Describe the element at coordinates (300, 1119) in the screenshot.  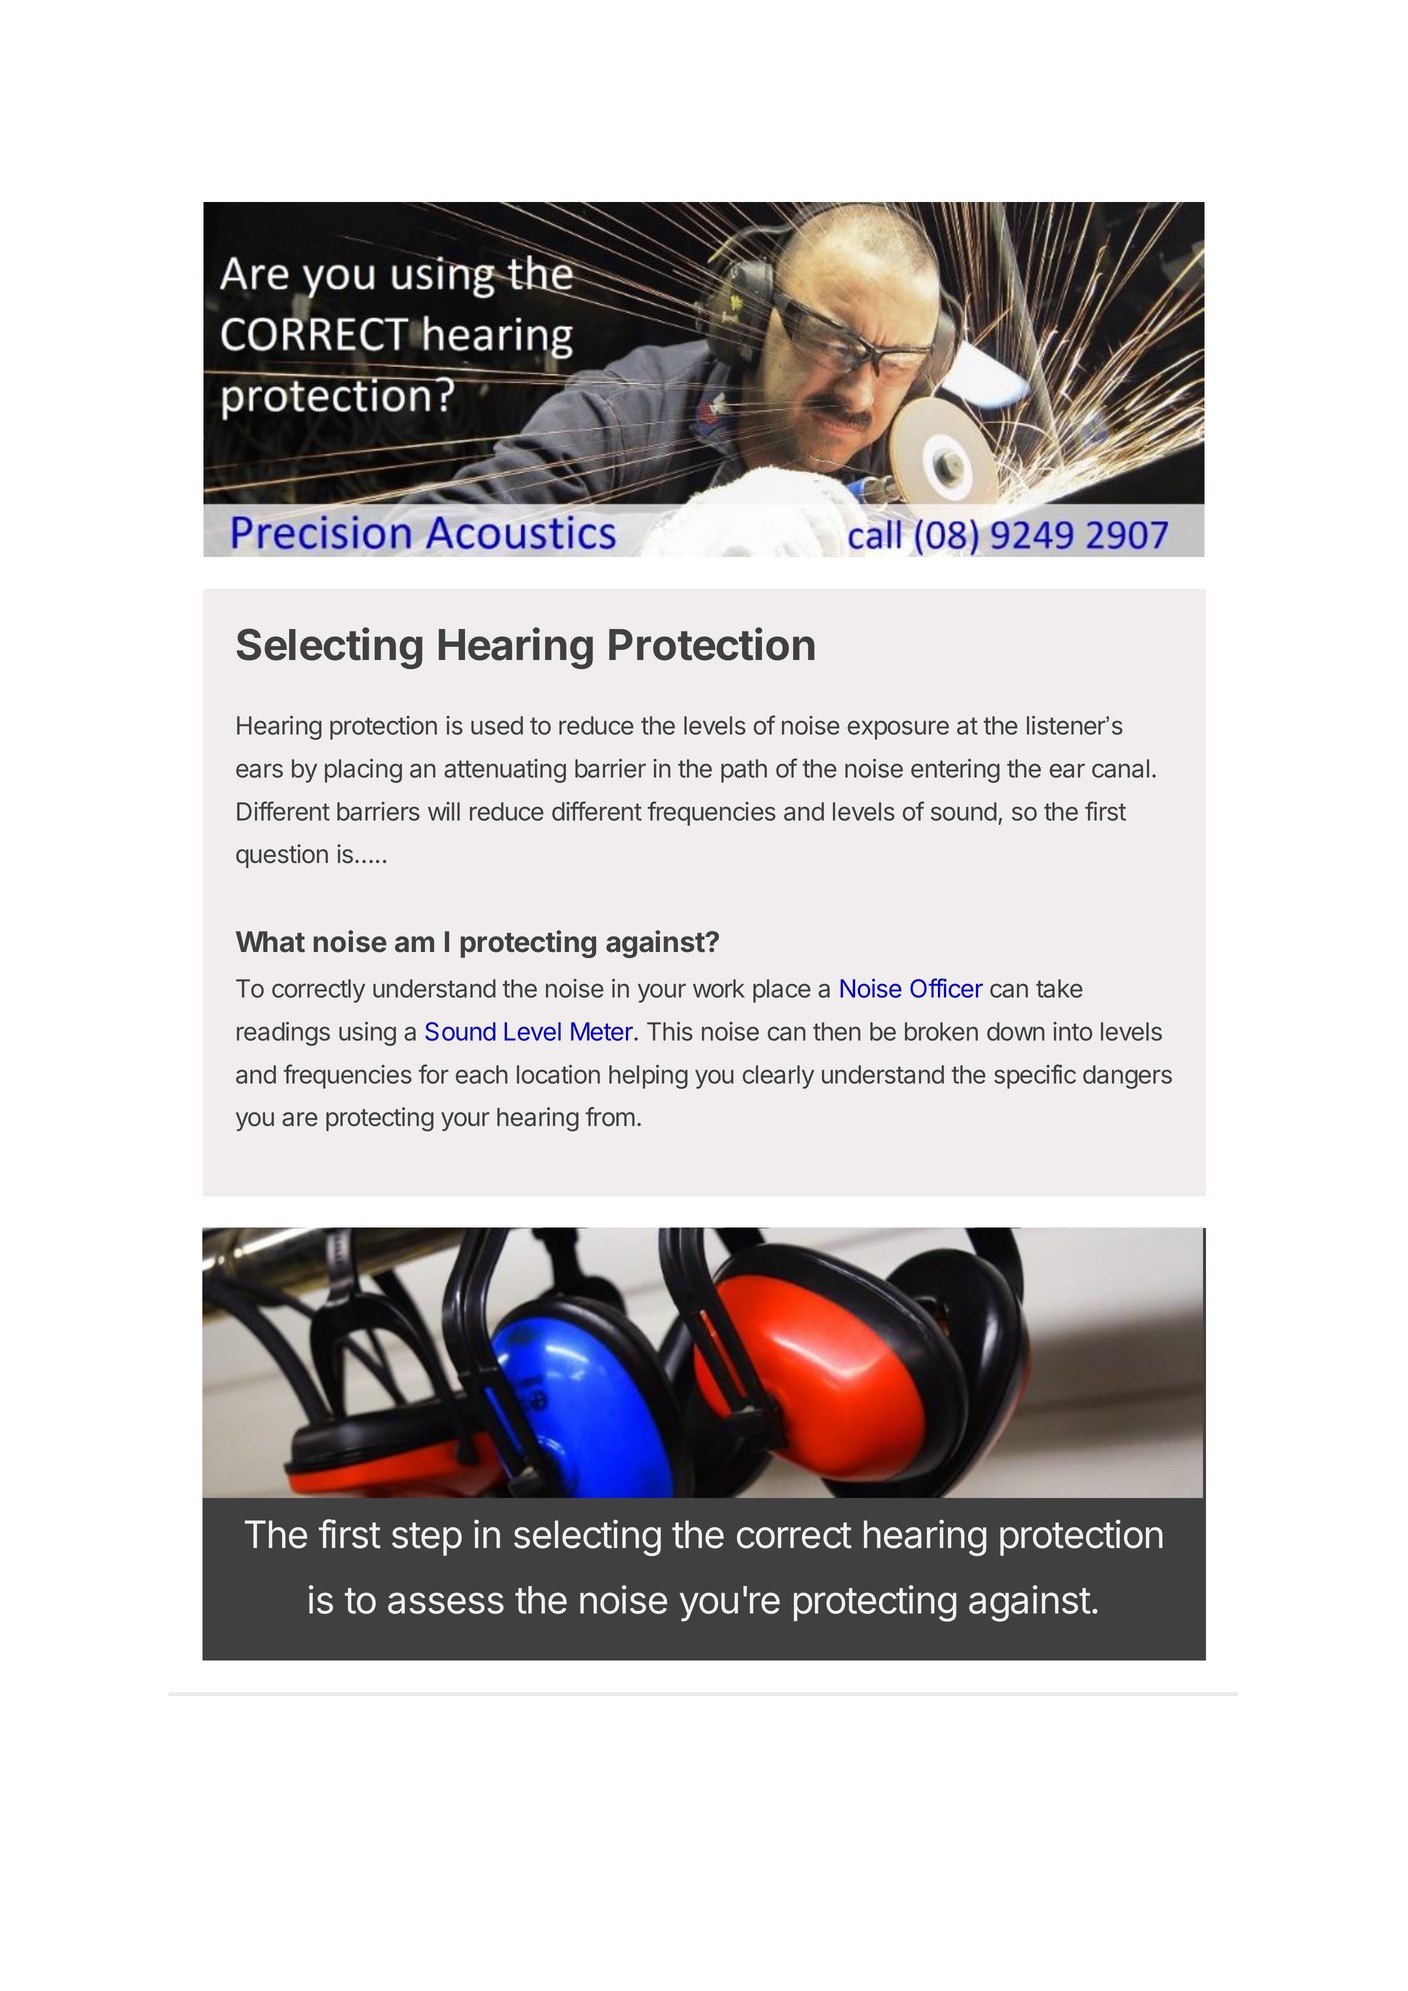
I see `are` at that location.
